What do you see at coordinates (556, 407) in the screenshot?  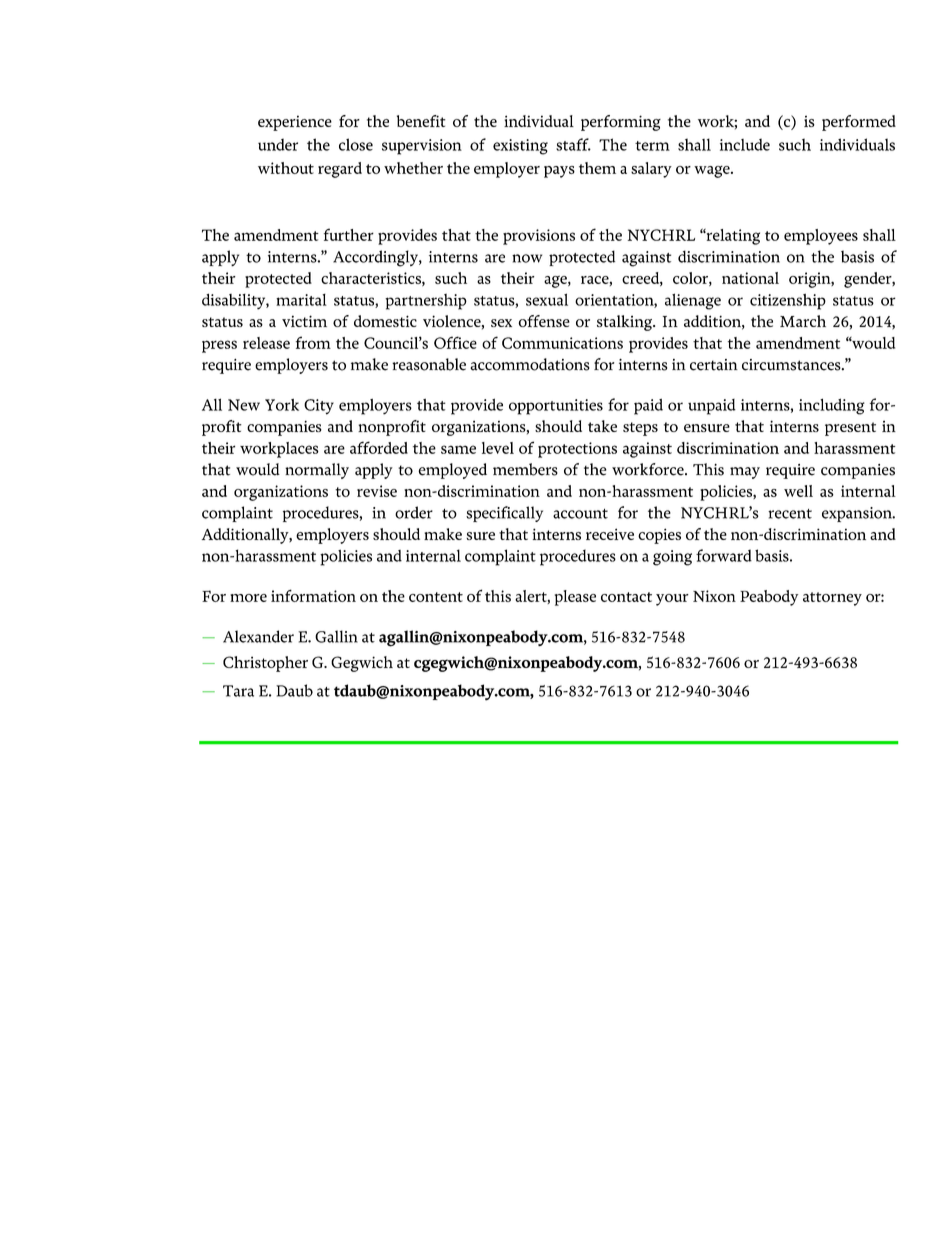 I see `opportunities` at bounding box center [556, 407].
